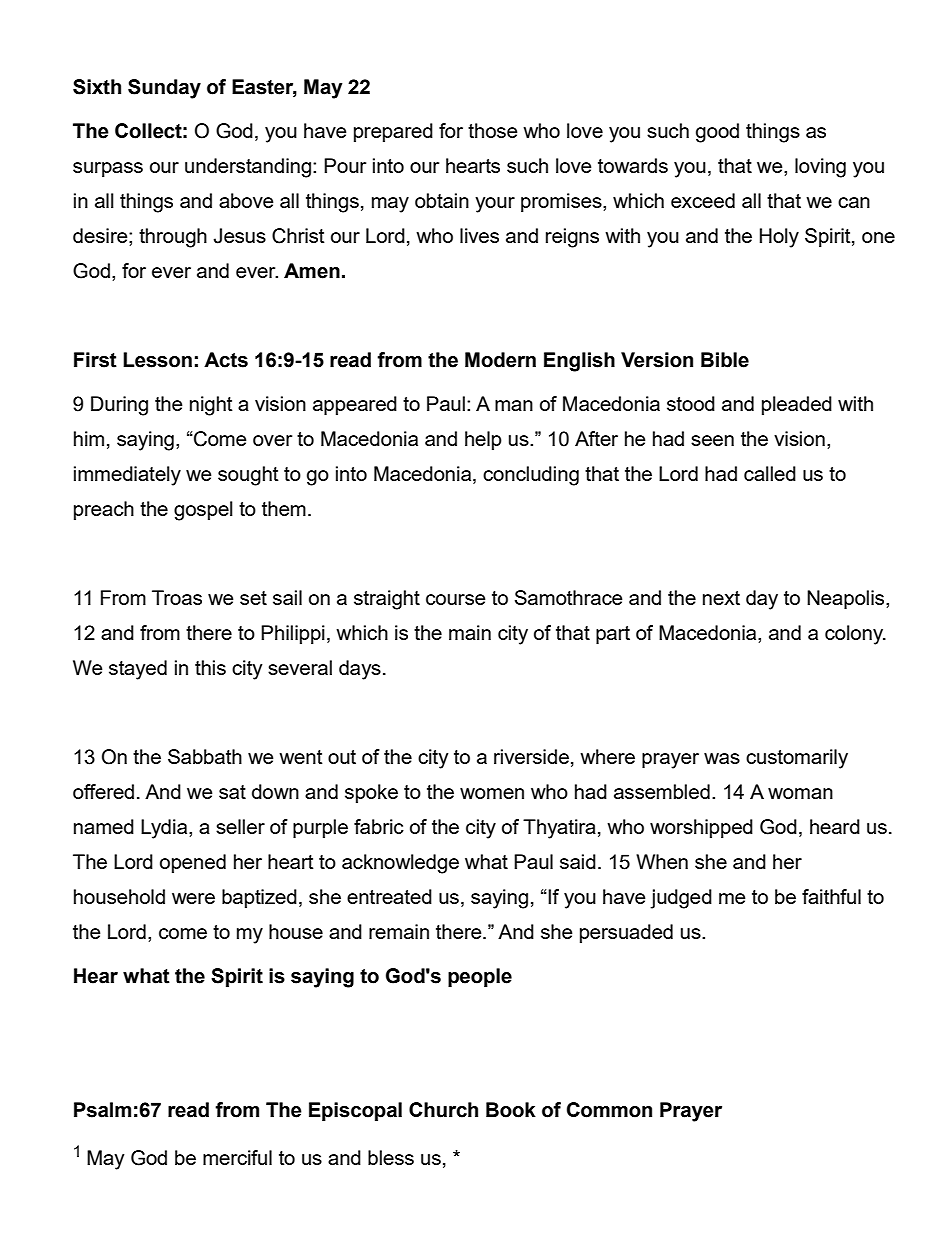 The image size is (952, 1233). What do you see at coordinates (232, 792) in the screenshot?
I see `sat` at bounding box center [232, 792].
